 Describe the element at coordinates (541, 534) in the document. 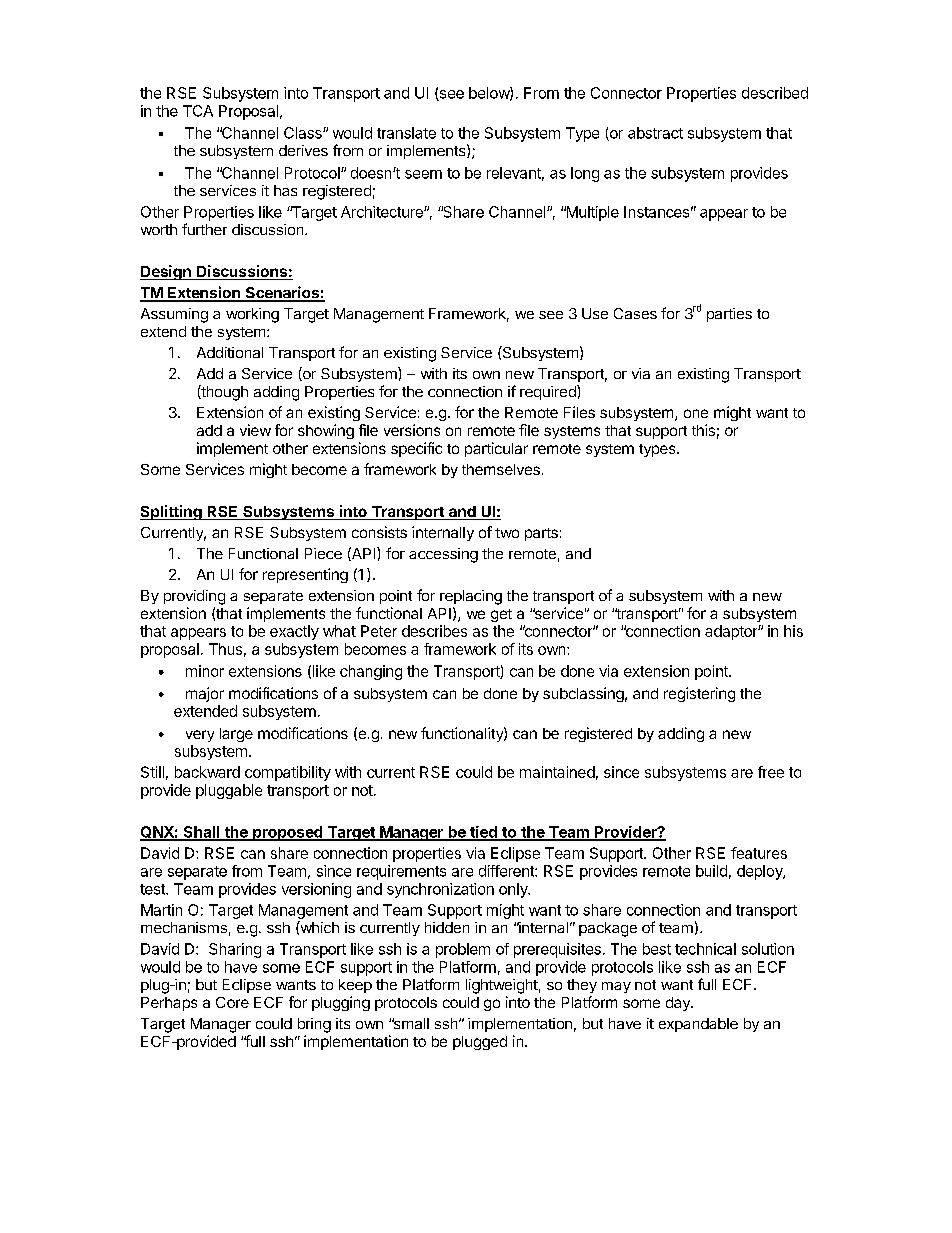

I see `parts` at that location.
